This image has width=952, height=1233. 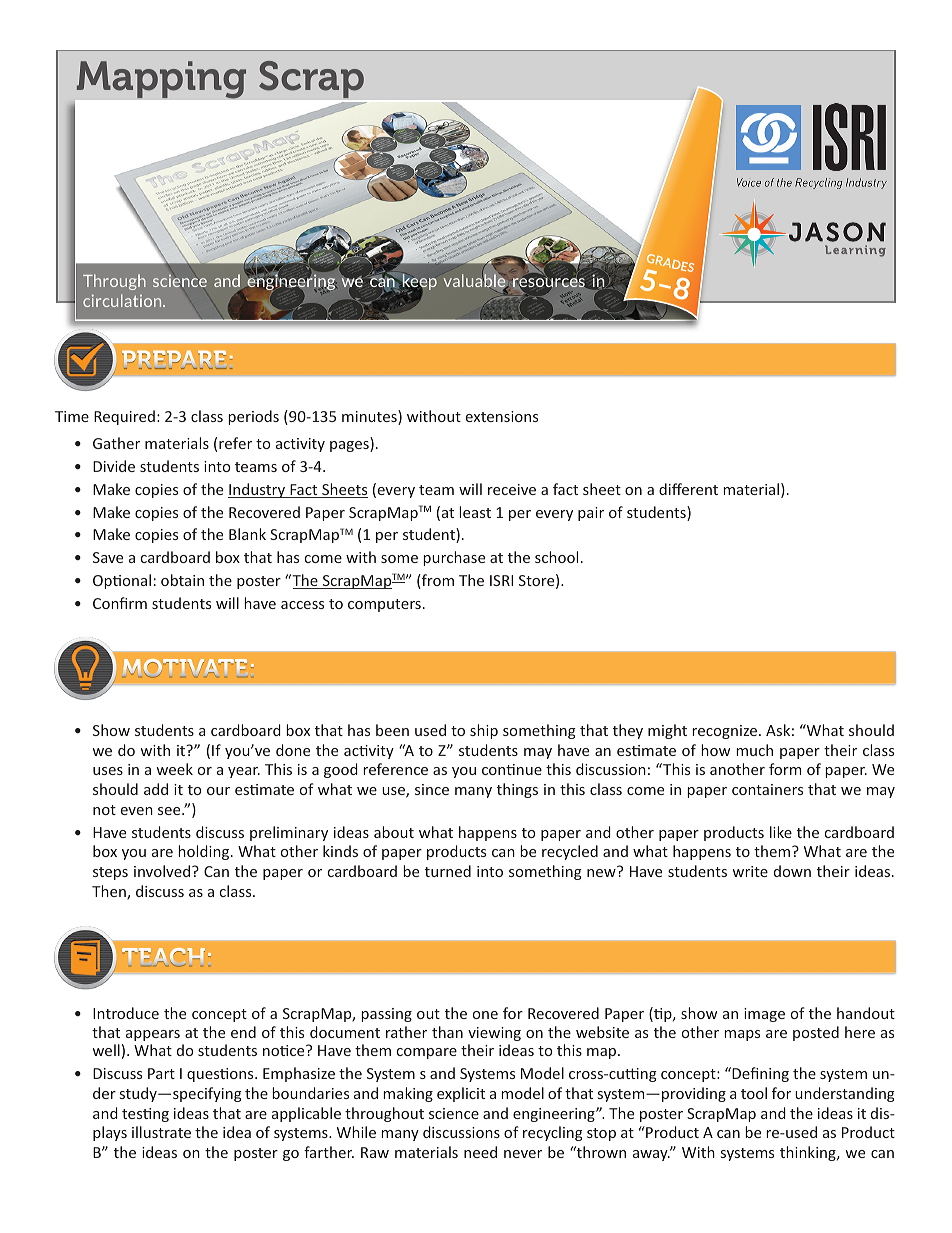 What do you see at coordinates (145, 1115) in the image?
I see `testing` at bounding box center [145, 1115].
